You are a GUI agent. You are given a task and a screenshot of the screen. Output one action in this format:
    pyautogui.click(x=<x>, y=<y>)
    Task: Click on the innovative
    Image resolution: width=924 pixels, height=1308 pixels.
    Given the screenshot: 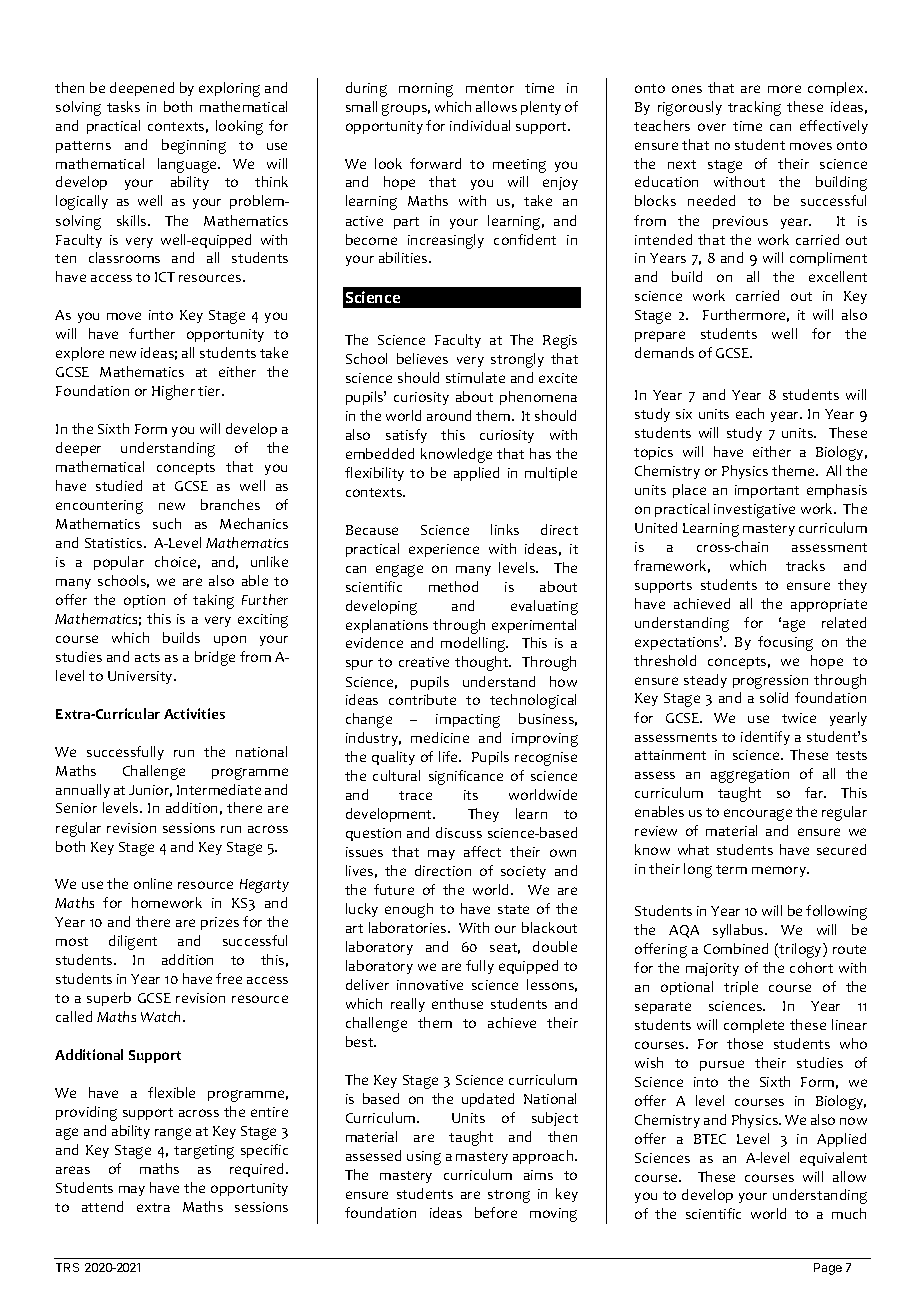 What is the action you would take?
    pyautogui.click(x=430, y=985)
